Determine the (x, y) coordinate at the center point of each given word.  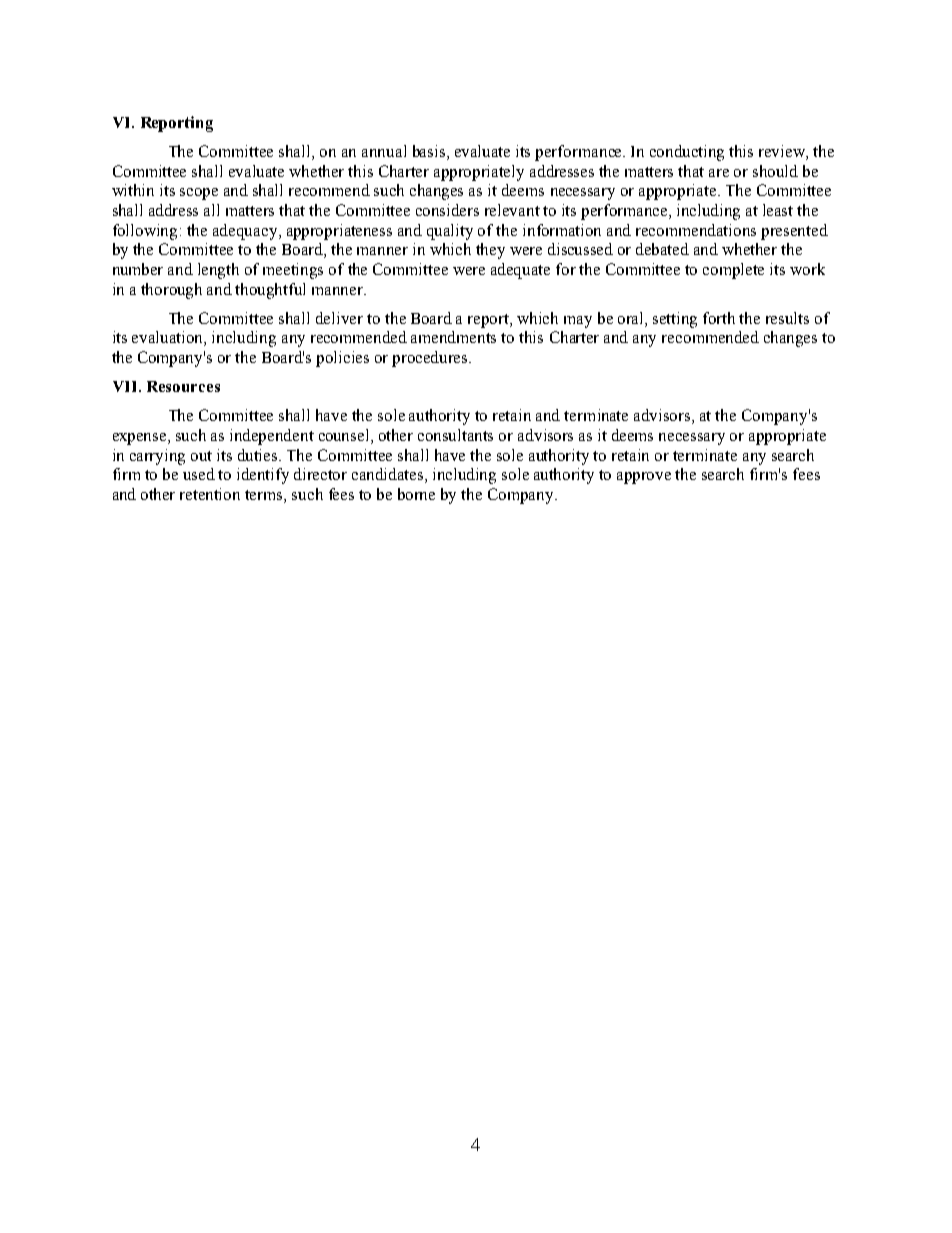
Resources (183, 386)
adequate (520, 271)
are (719, 173)
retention (210, 494)
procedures (431, 359)
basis (430, 152)
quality (450, 232)
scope (199, 194)
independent (272, 437)
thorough (171, 291)
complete (733, 271)
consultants (455, 435)
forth (719, 318)
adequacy (246, 232)
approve (644, 478)
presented (794, 232)
